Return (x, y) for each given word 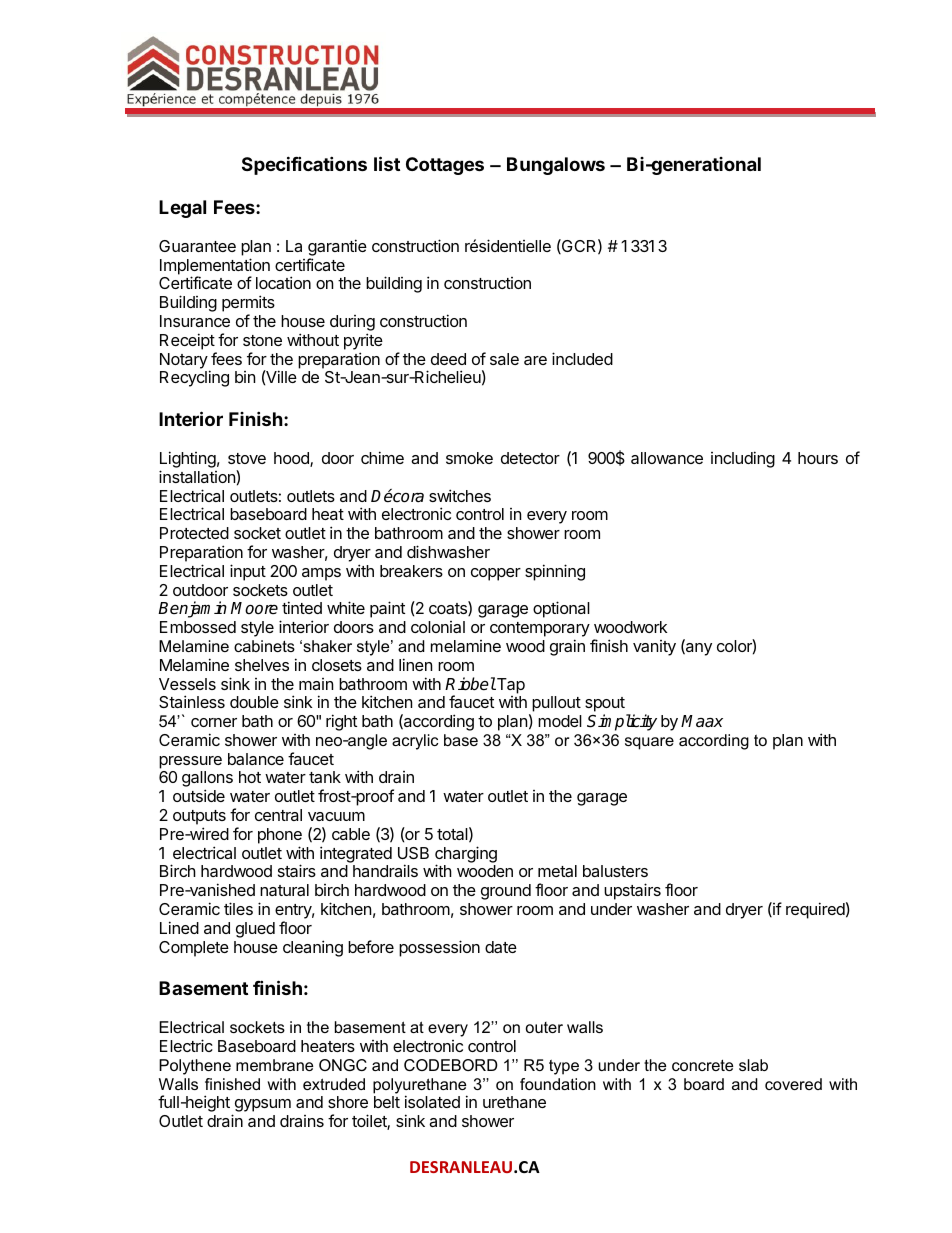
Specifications (304, 165)
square (649, 743)
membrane (274, 1065)
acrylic (415, 742)
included (582, 358)
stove (247, 458)
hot (250, 777)
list (387, 163)
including (743, 459)
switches (460, 495)
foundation (558, 1084)
